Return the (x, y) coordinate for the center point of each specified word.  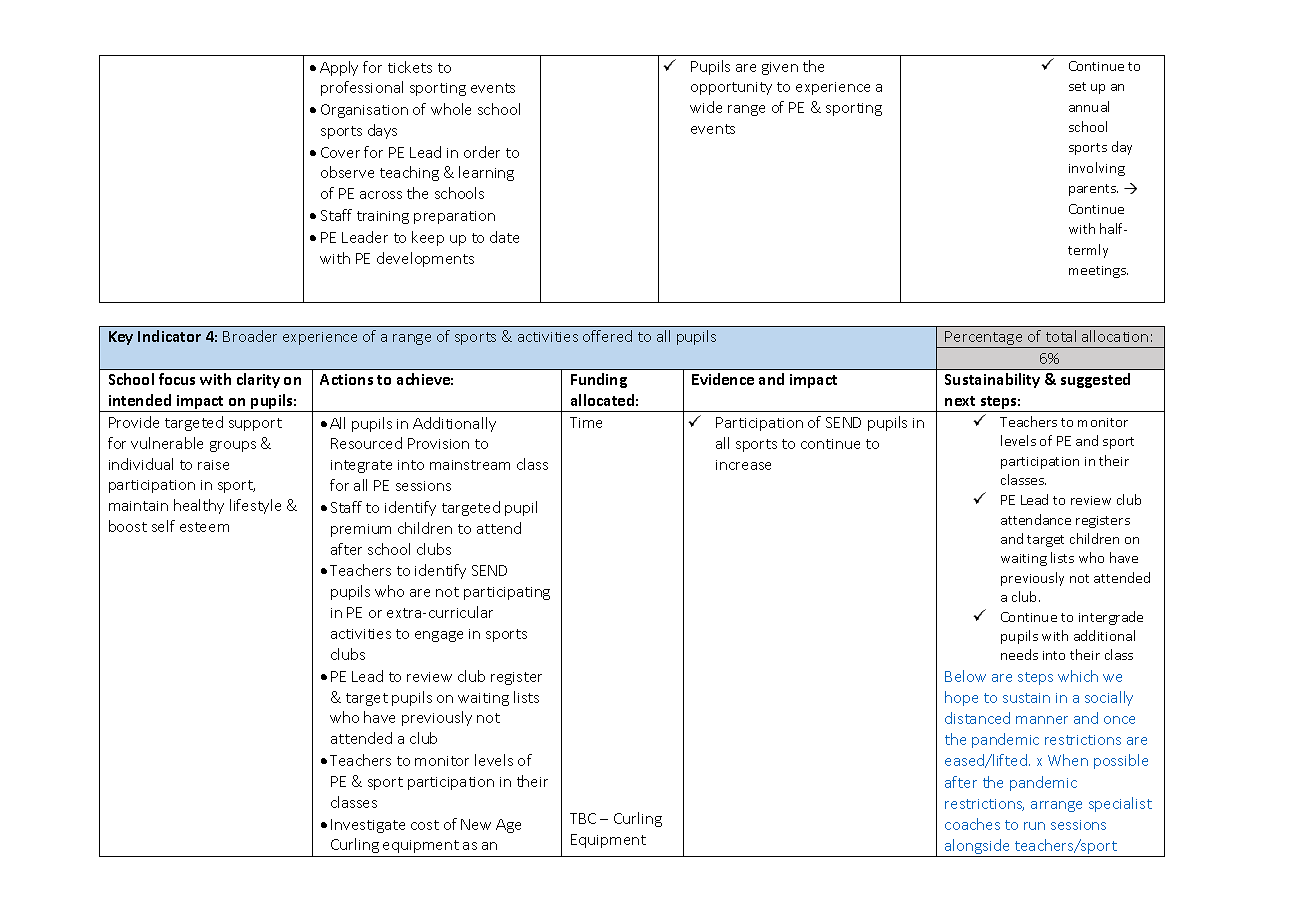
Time (586, 422)
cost (425, 825)
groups (233, 446)
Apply (339, 68)
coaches (972, 824)
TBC (583, 818)
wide (706, 107)
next (960, 401)
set (1077, 86)
